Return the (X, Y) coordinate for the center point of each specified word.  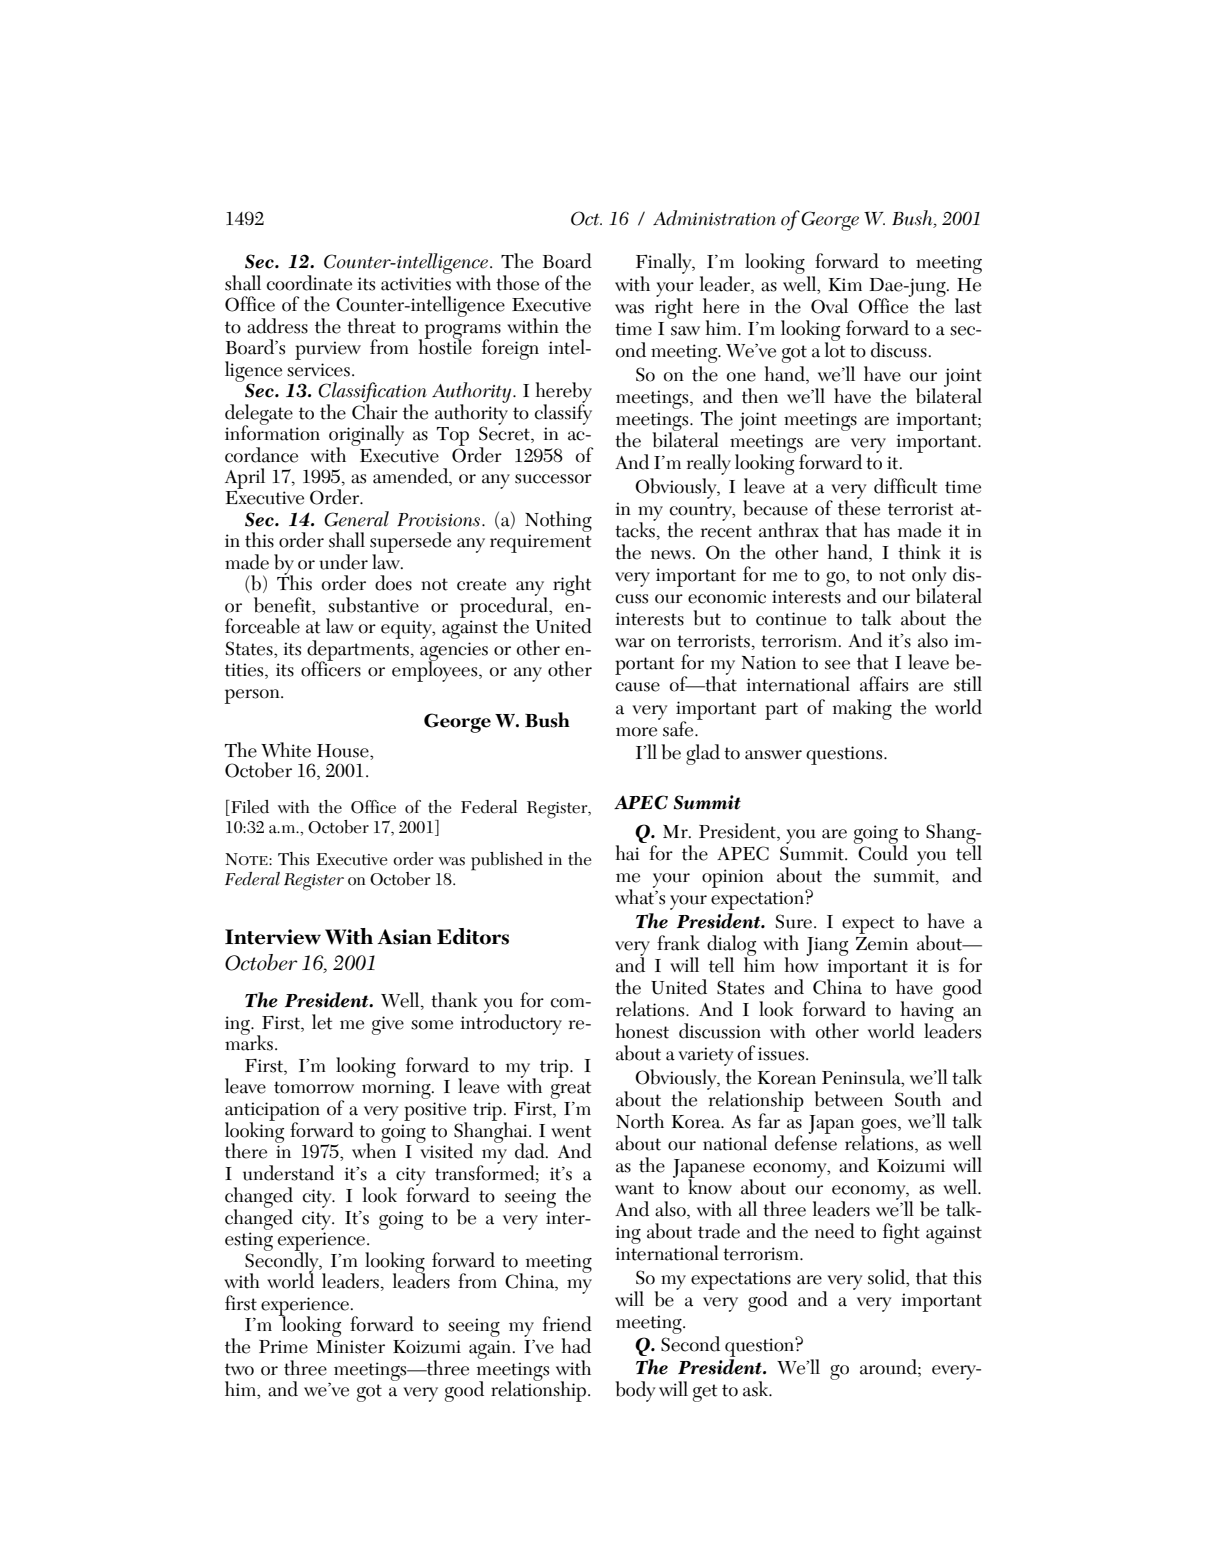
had (576, 1346)
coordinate (309, 283)
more (636, 732)
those (517, 283)
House (344, 751)
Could (882, 852)
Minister (350, 1347)
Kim (845, 284)
